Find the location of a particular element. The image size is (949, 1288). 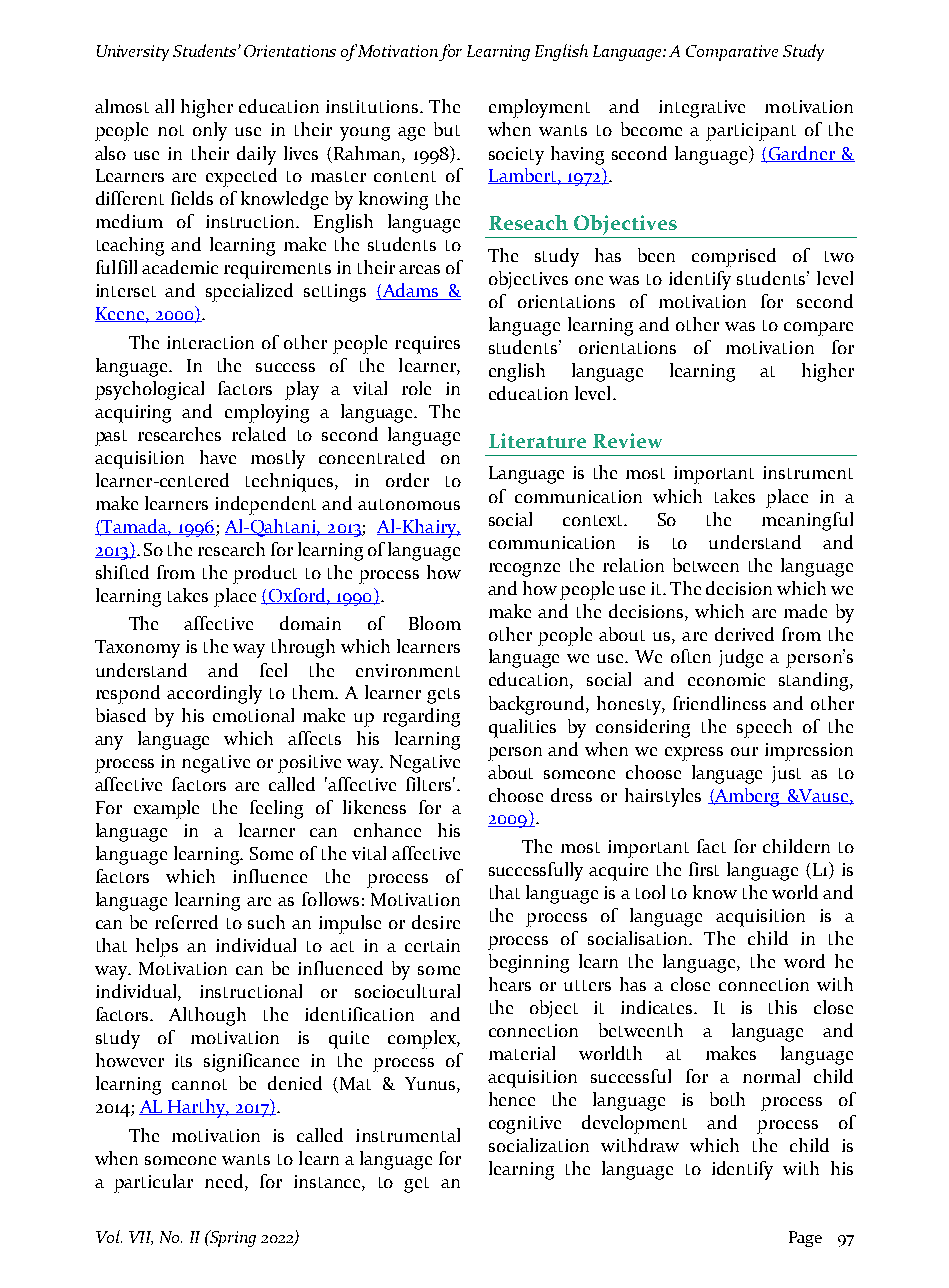

Page is located at coordinates (805, 1239).
